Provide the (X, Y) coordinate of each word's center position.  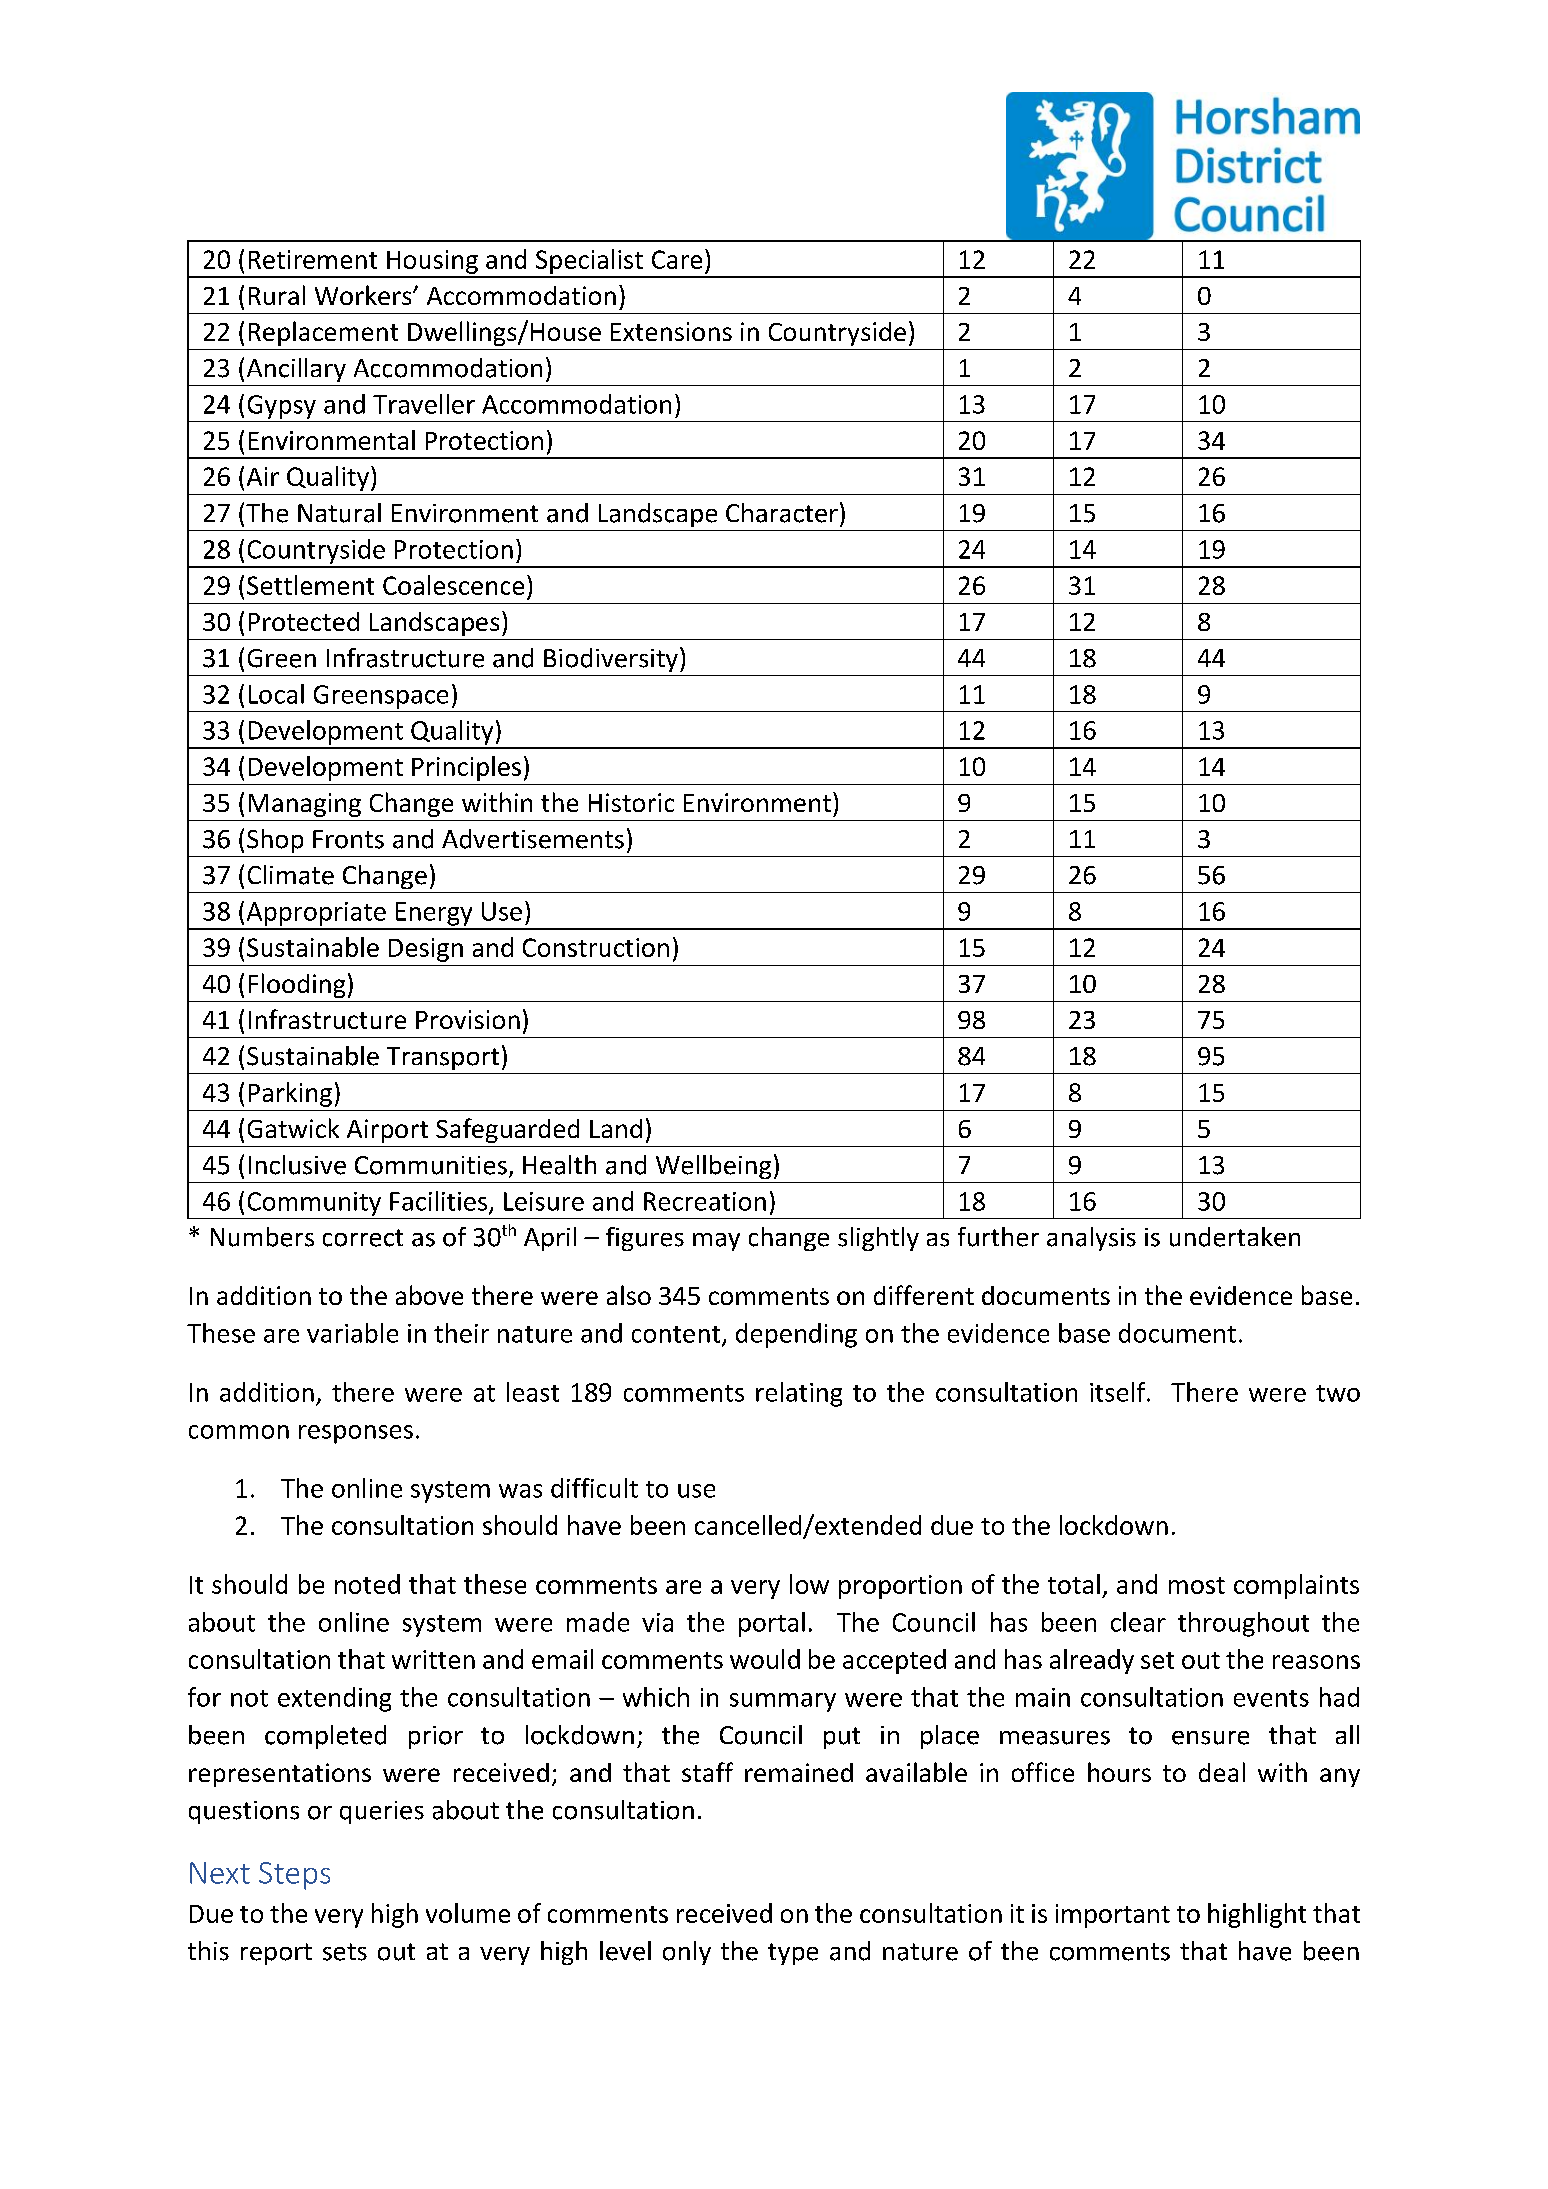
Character (782, 513)
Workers (364, 295)
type (793, 1954)
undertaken (1235, 1237)
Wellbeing (713, 1167)
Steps (294, 1876)
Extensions (671, 331)
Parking (290, 1094)
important (1113, 1916)
